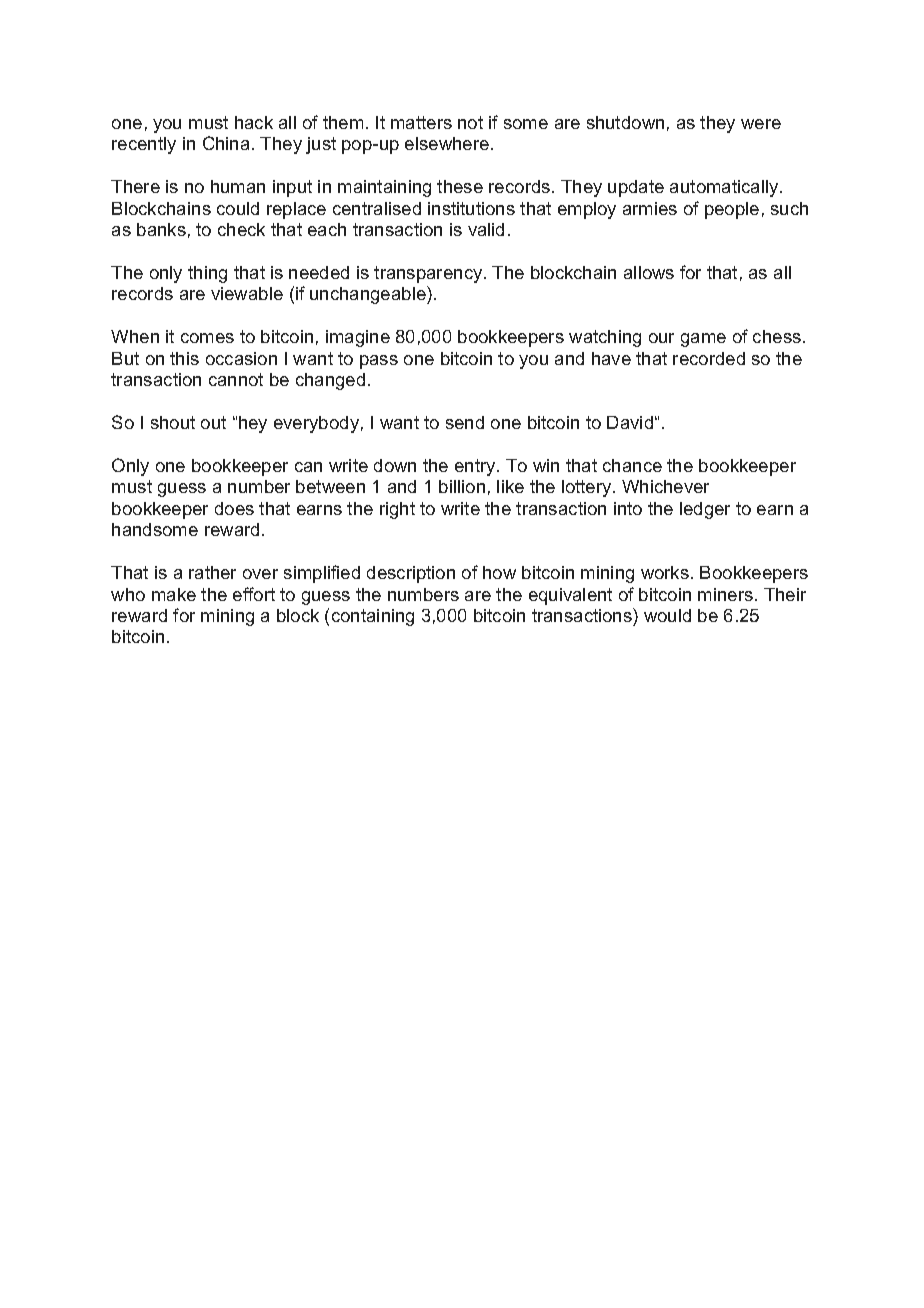 The image size is (924, 1308). Describe the element at coordinates (632, 465) in the document. I see `chance` at that location.
